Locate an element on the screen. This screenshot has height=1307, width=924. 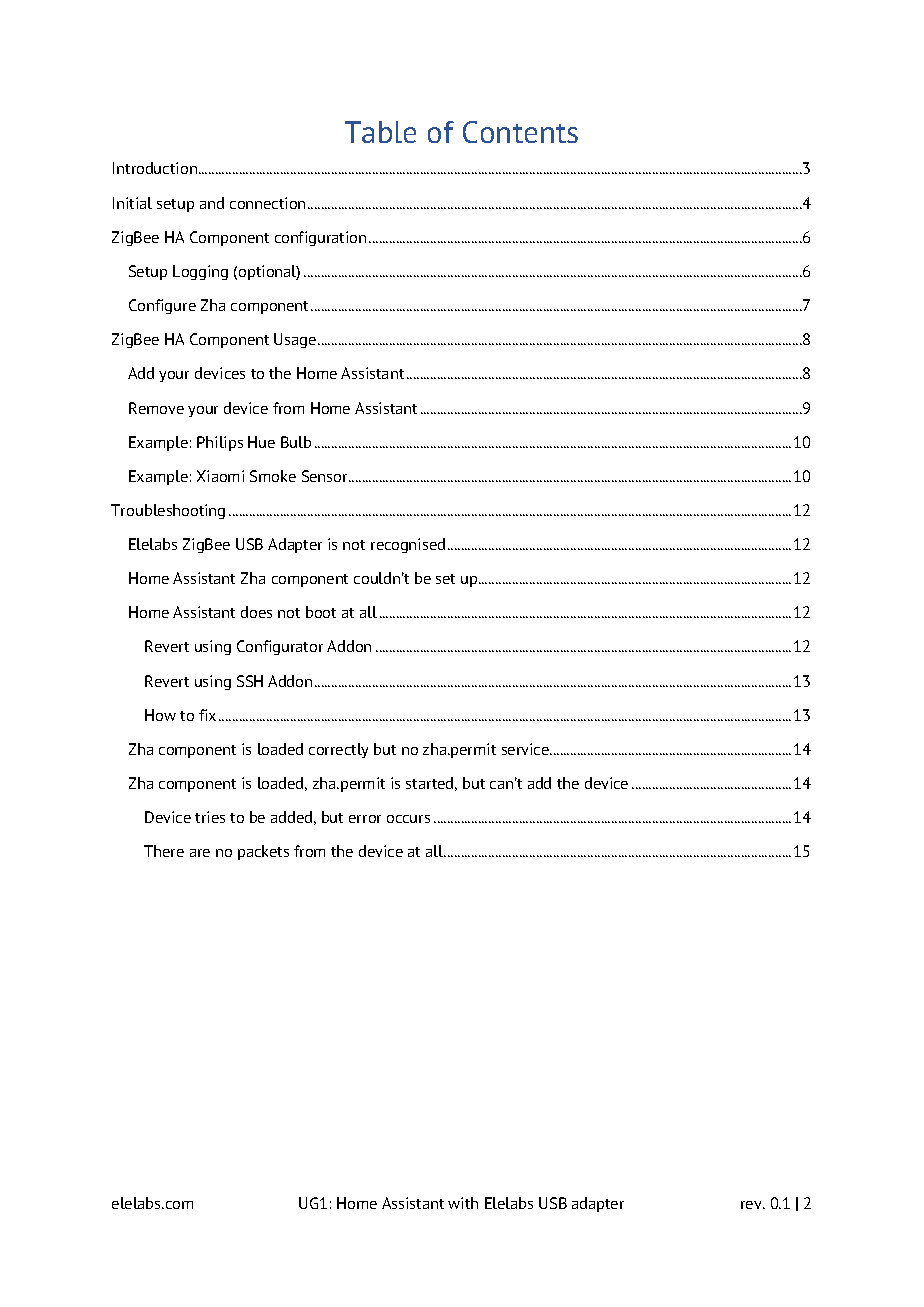
Contents is located at coordinates (520, 132).
